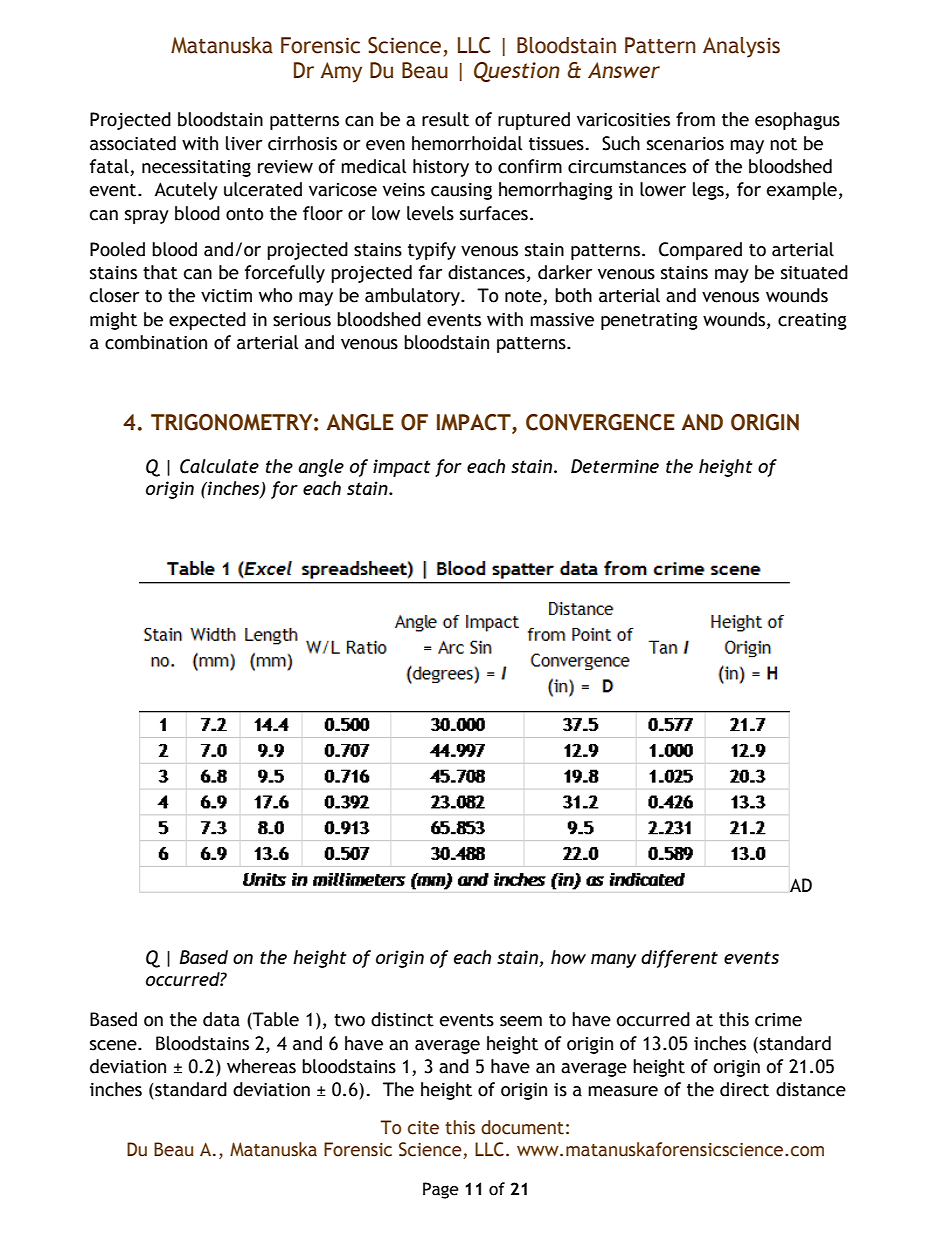 This page has width=952, height=1233. What do you see at coordinates (741, 47) in the page?
I see `Analysis` at bounding box center [741, 47].
